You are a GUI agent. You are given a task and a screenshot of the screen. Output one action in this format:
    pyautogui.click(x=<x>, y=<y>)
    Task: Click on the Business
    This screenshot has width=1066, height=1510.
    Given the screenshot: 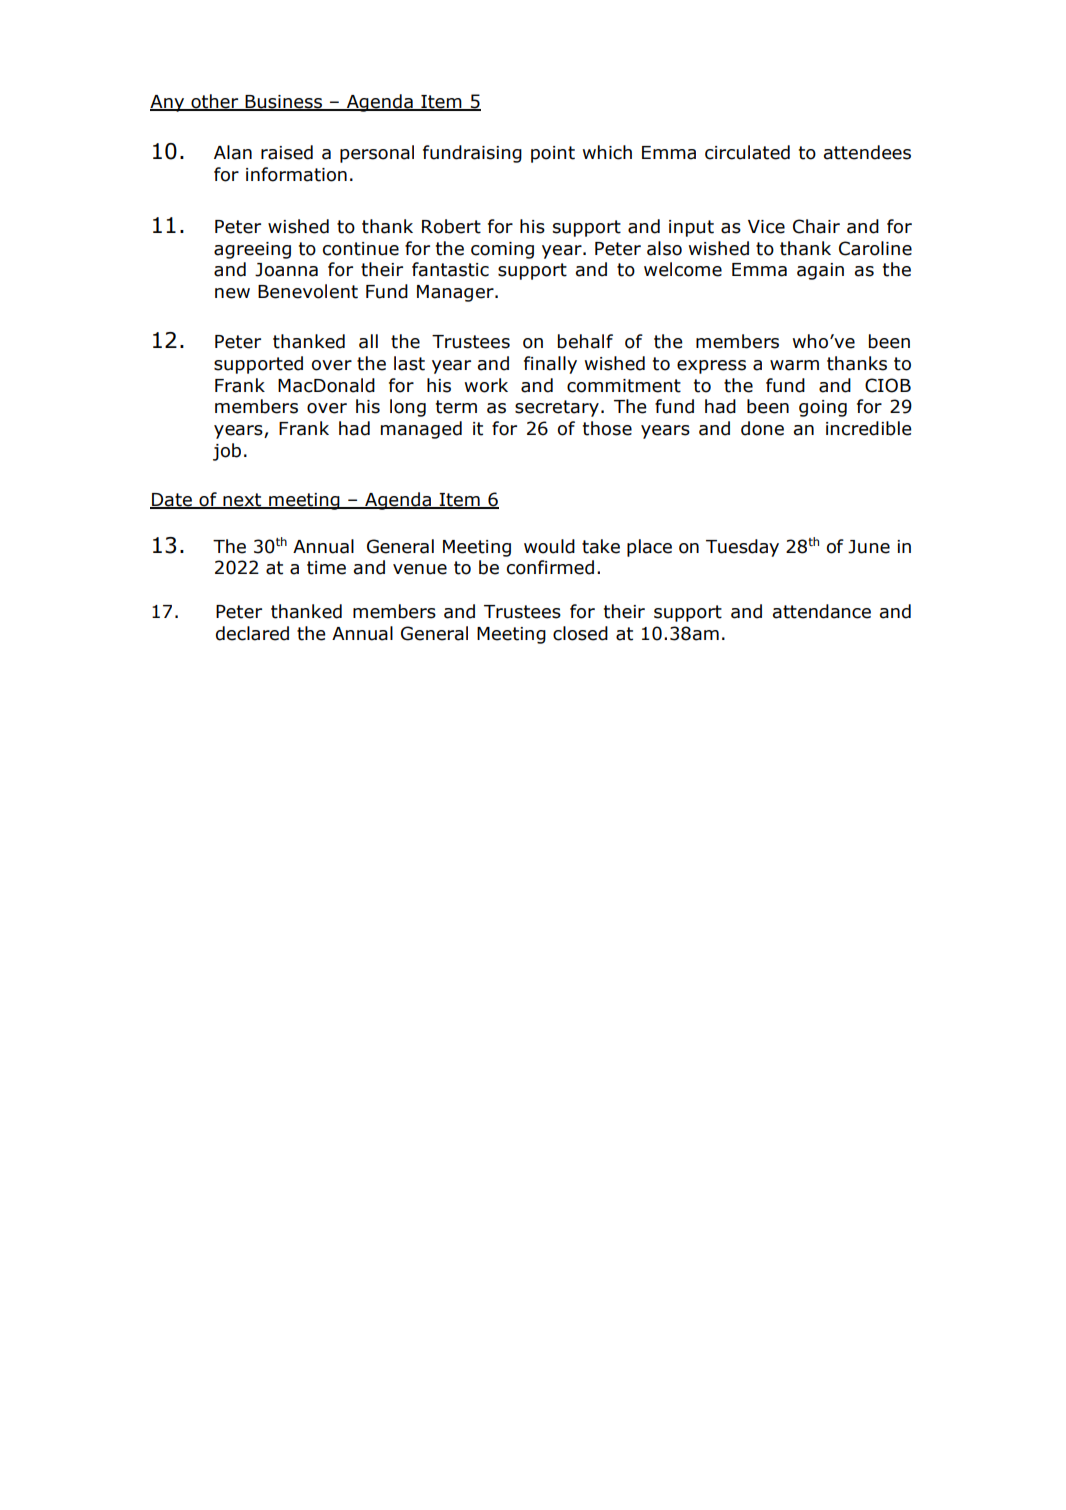 What is the action you would take?
    pyautogui.click(x=284, y=103)
